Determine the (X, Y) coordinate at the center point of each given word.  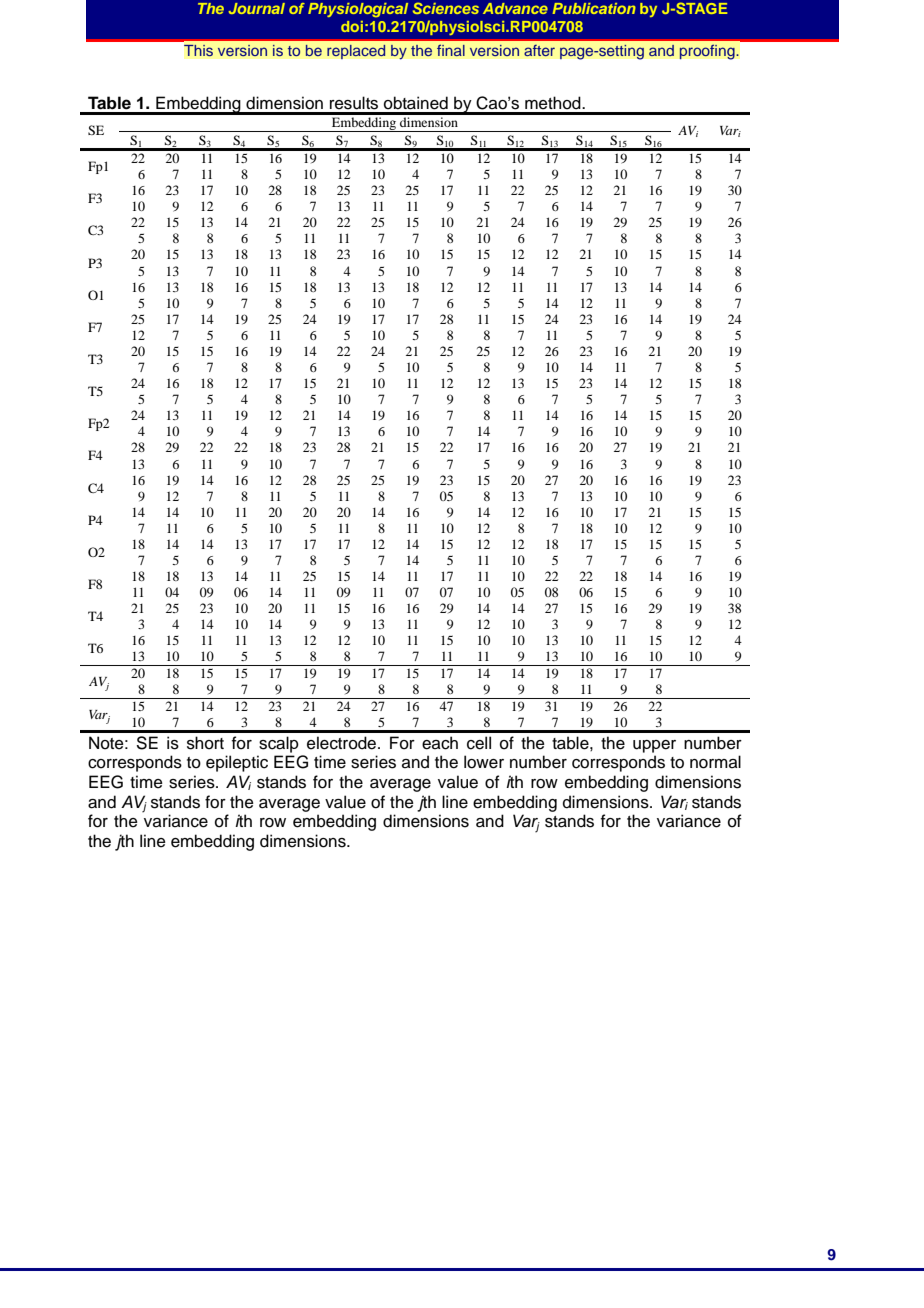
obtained (416, 103)
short (205, 743)
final (451, 50)
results (354, 103)
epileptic (237, 763)
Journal (256, 8)
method (554, 103)
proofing (708, 52)
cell (479, 743)
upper (654, 746)
